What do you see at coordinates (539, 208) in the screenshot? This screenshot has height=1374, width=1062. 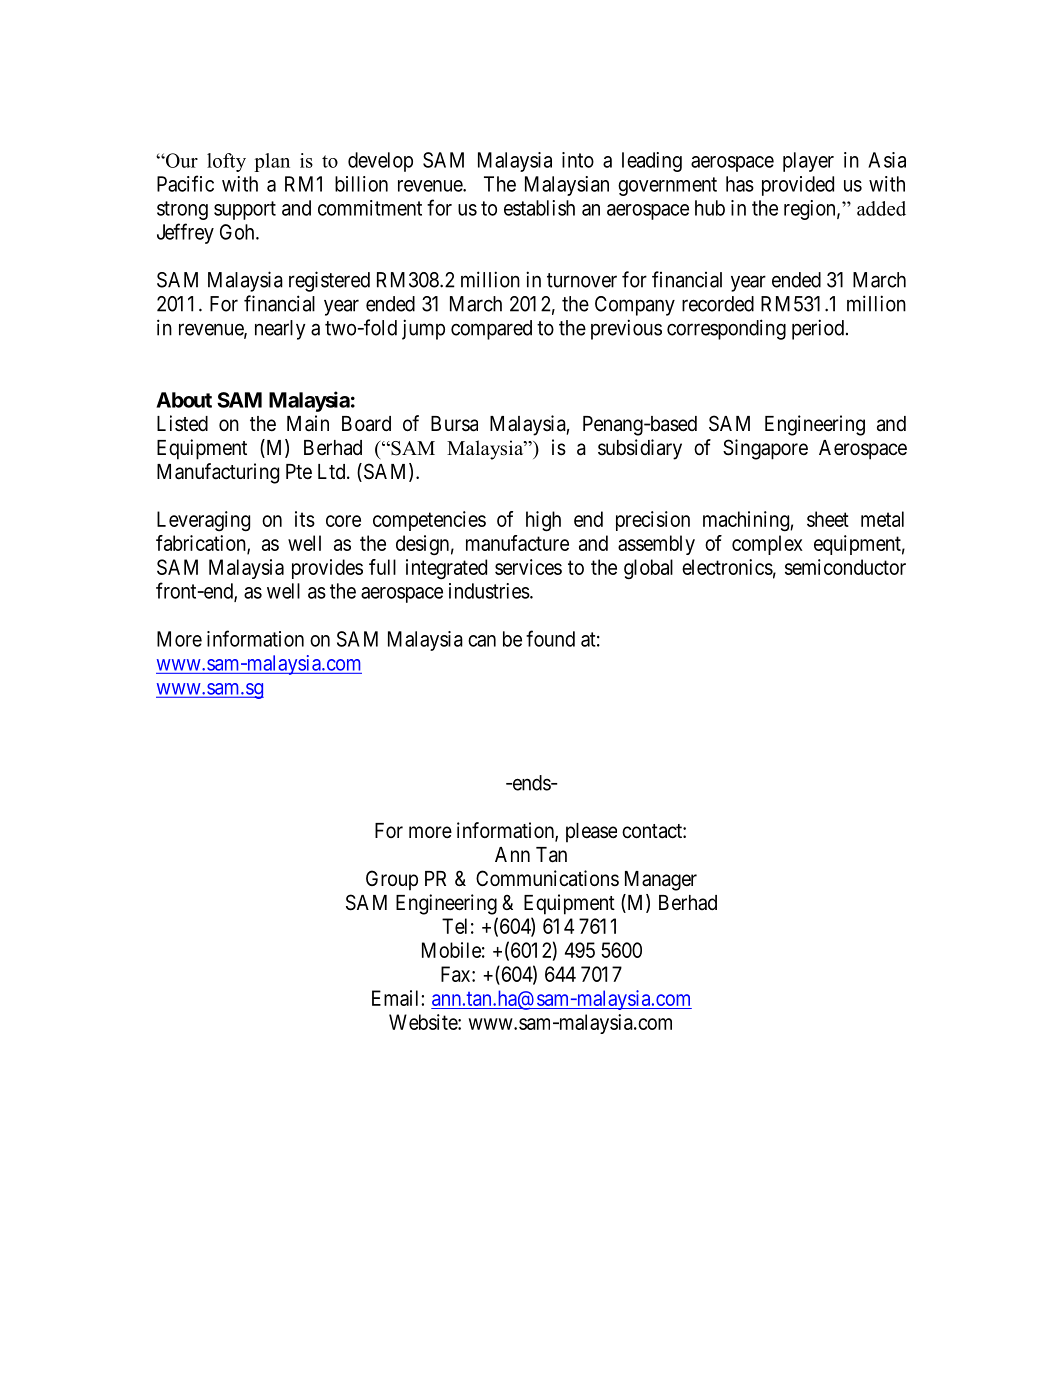 I see `establish` at bounding box center [539, 208].
